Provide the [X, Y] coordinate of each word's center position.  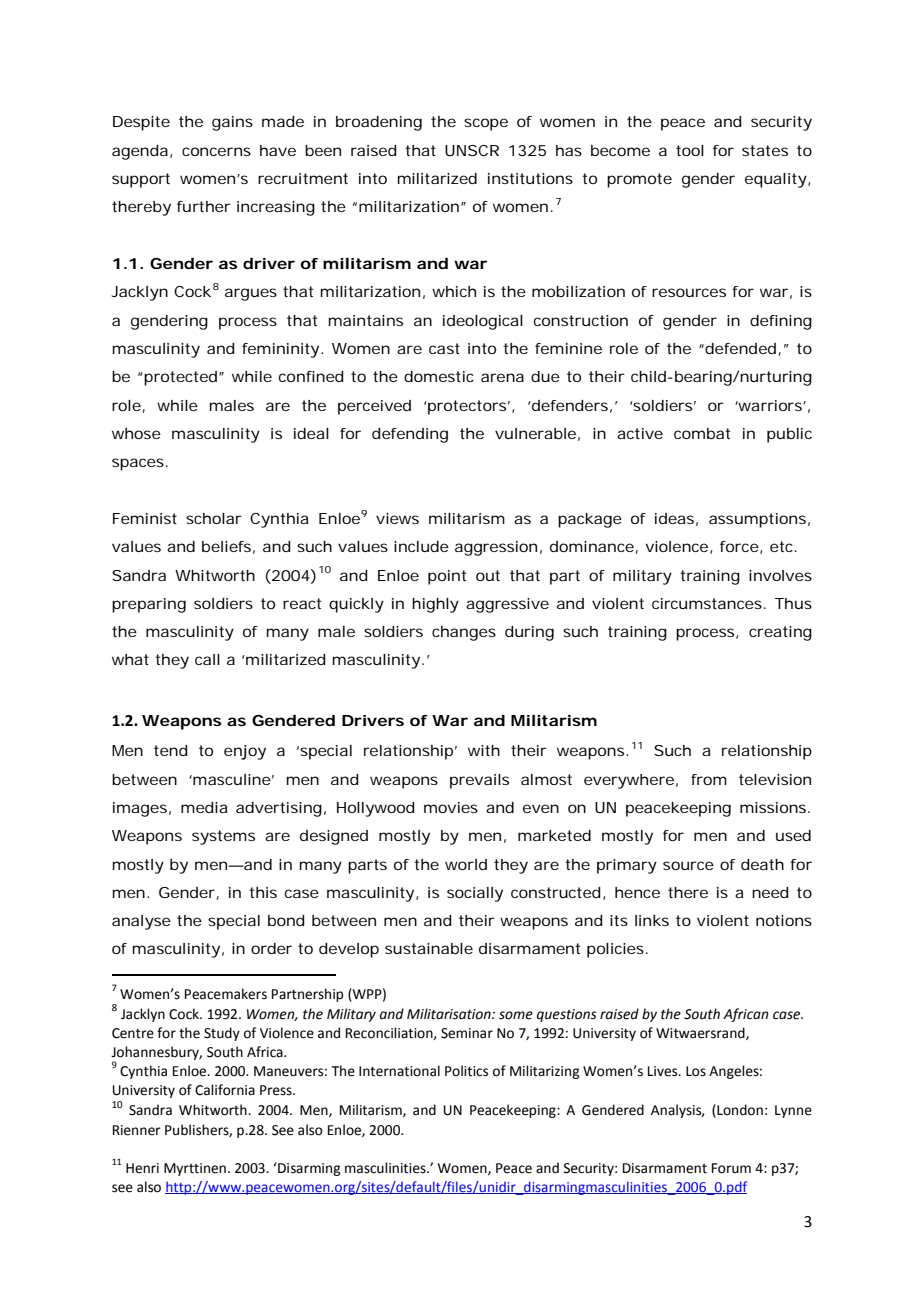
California [225, 1090]
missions [774, 807]
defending [410, 435]
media [204, 807]
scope [486, 124]
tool [690, 150]
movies [451, 807]
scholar [214, 518]
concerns [216, 151]
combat [702, 433]
